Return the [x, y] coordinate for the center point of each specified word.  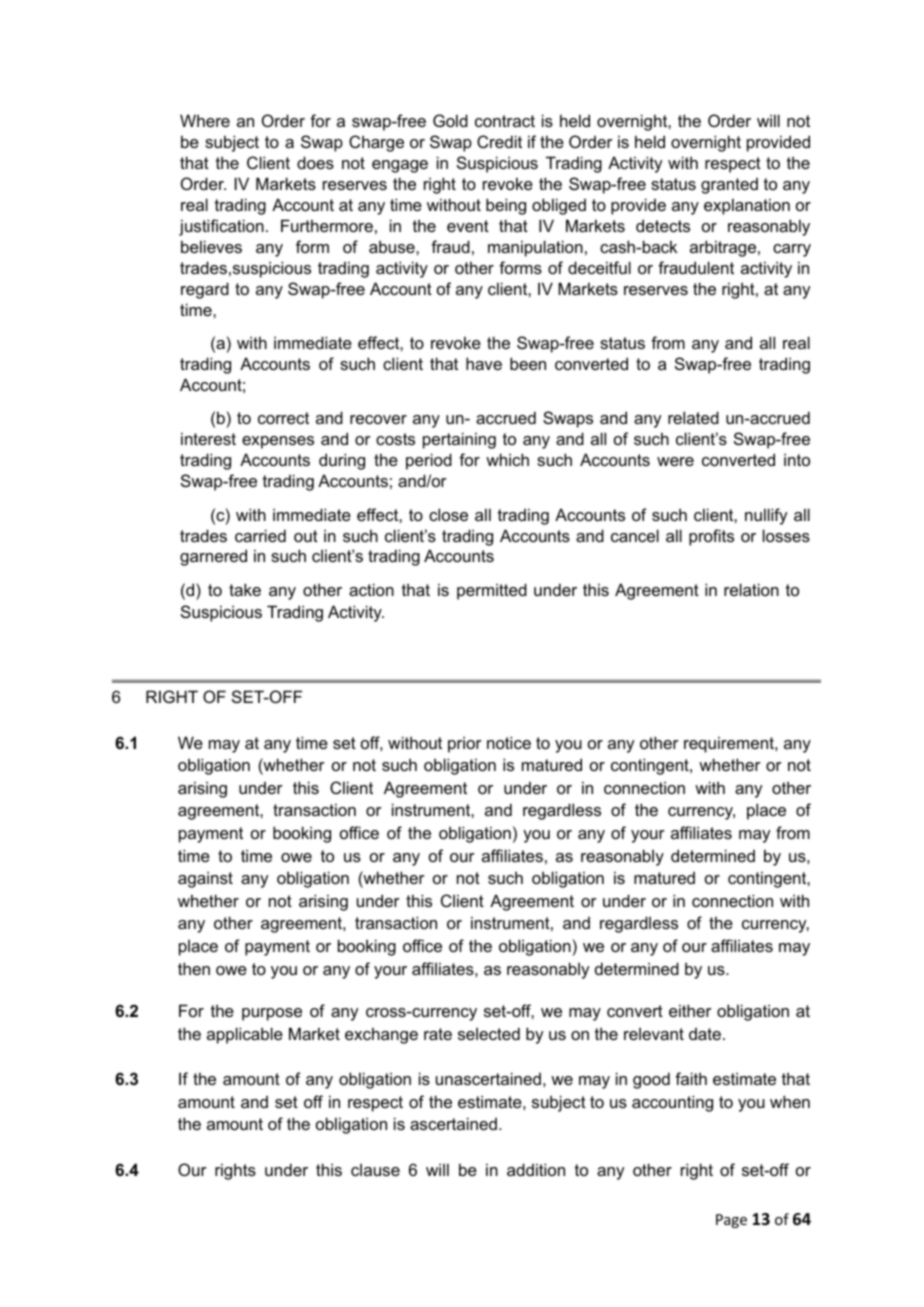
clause [375, 1170]
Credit [499, 141]
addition [536, 1169]
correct [283, 418]
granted [729, 186]
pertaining [459, 440]
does [315, 162]
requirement [730, 744]
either [690, 1010]
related [693, 417]
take [245, 589]
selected [489, 1033]
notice [509, 742]
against [205, 879]
